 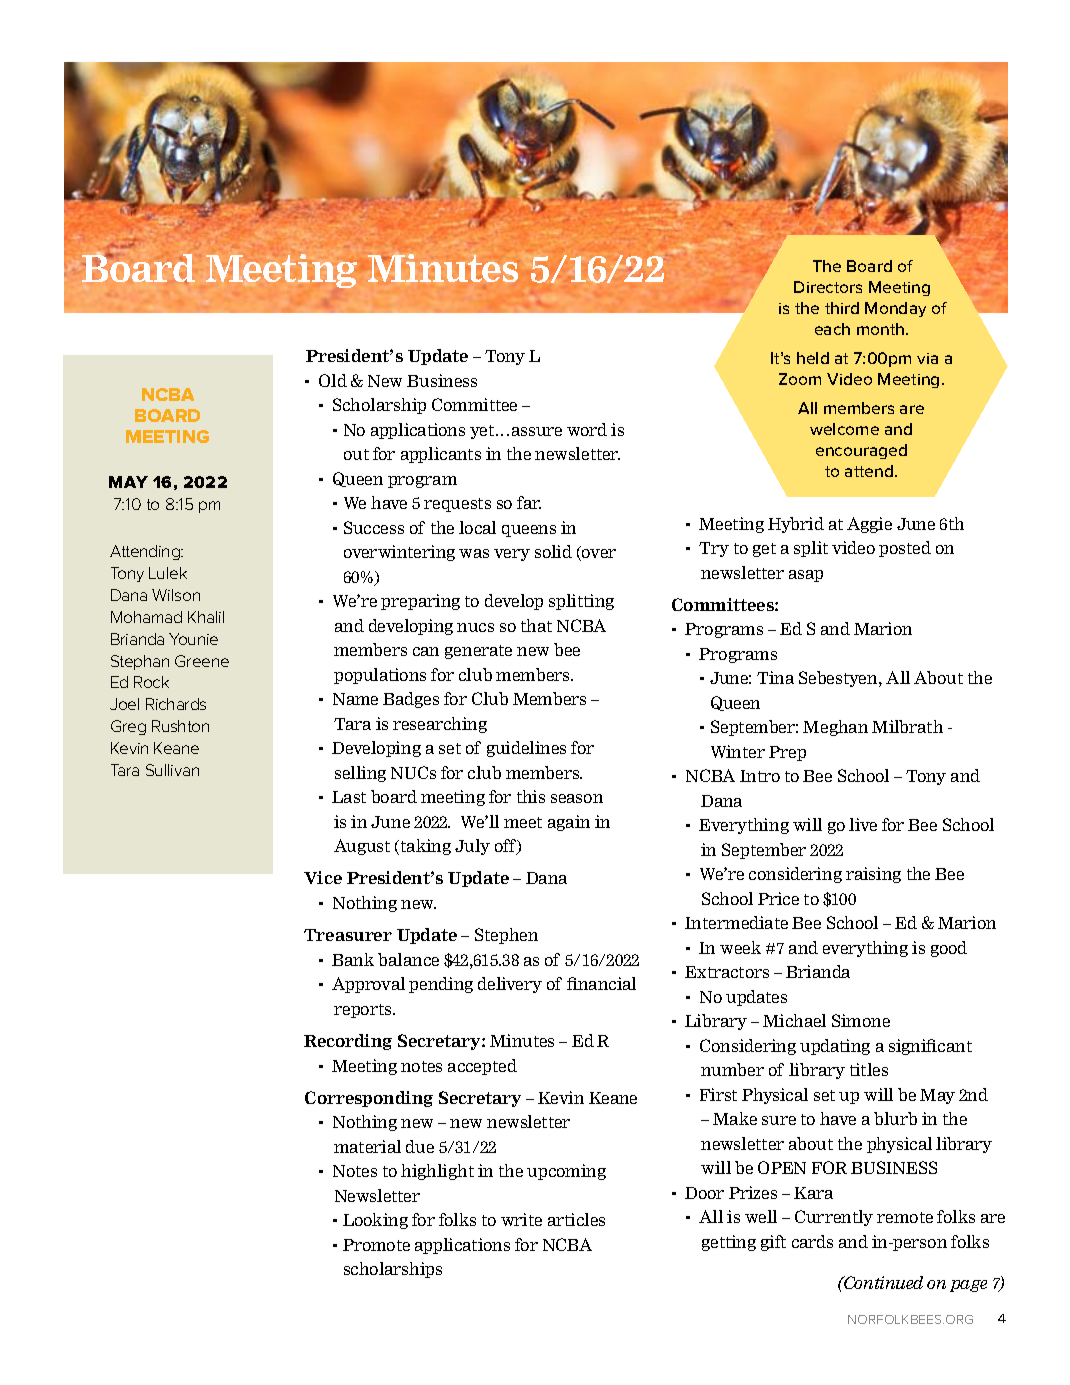 I want to click on Meghan, so click(x=835, y=728).
